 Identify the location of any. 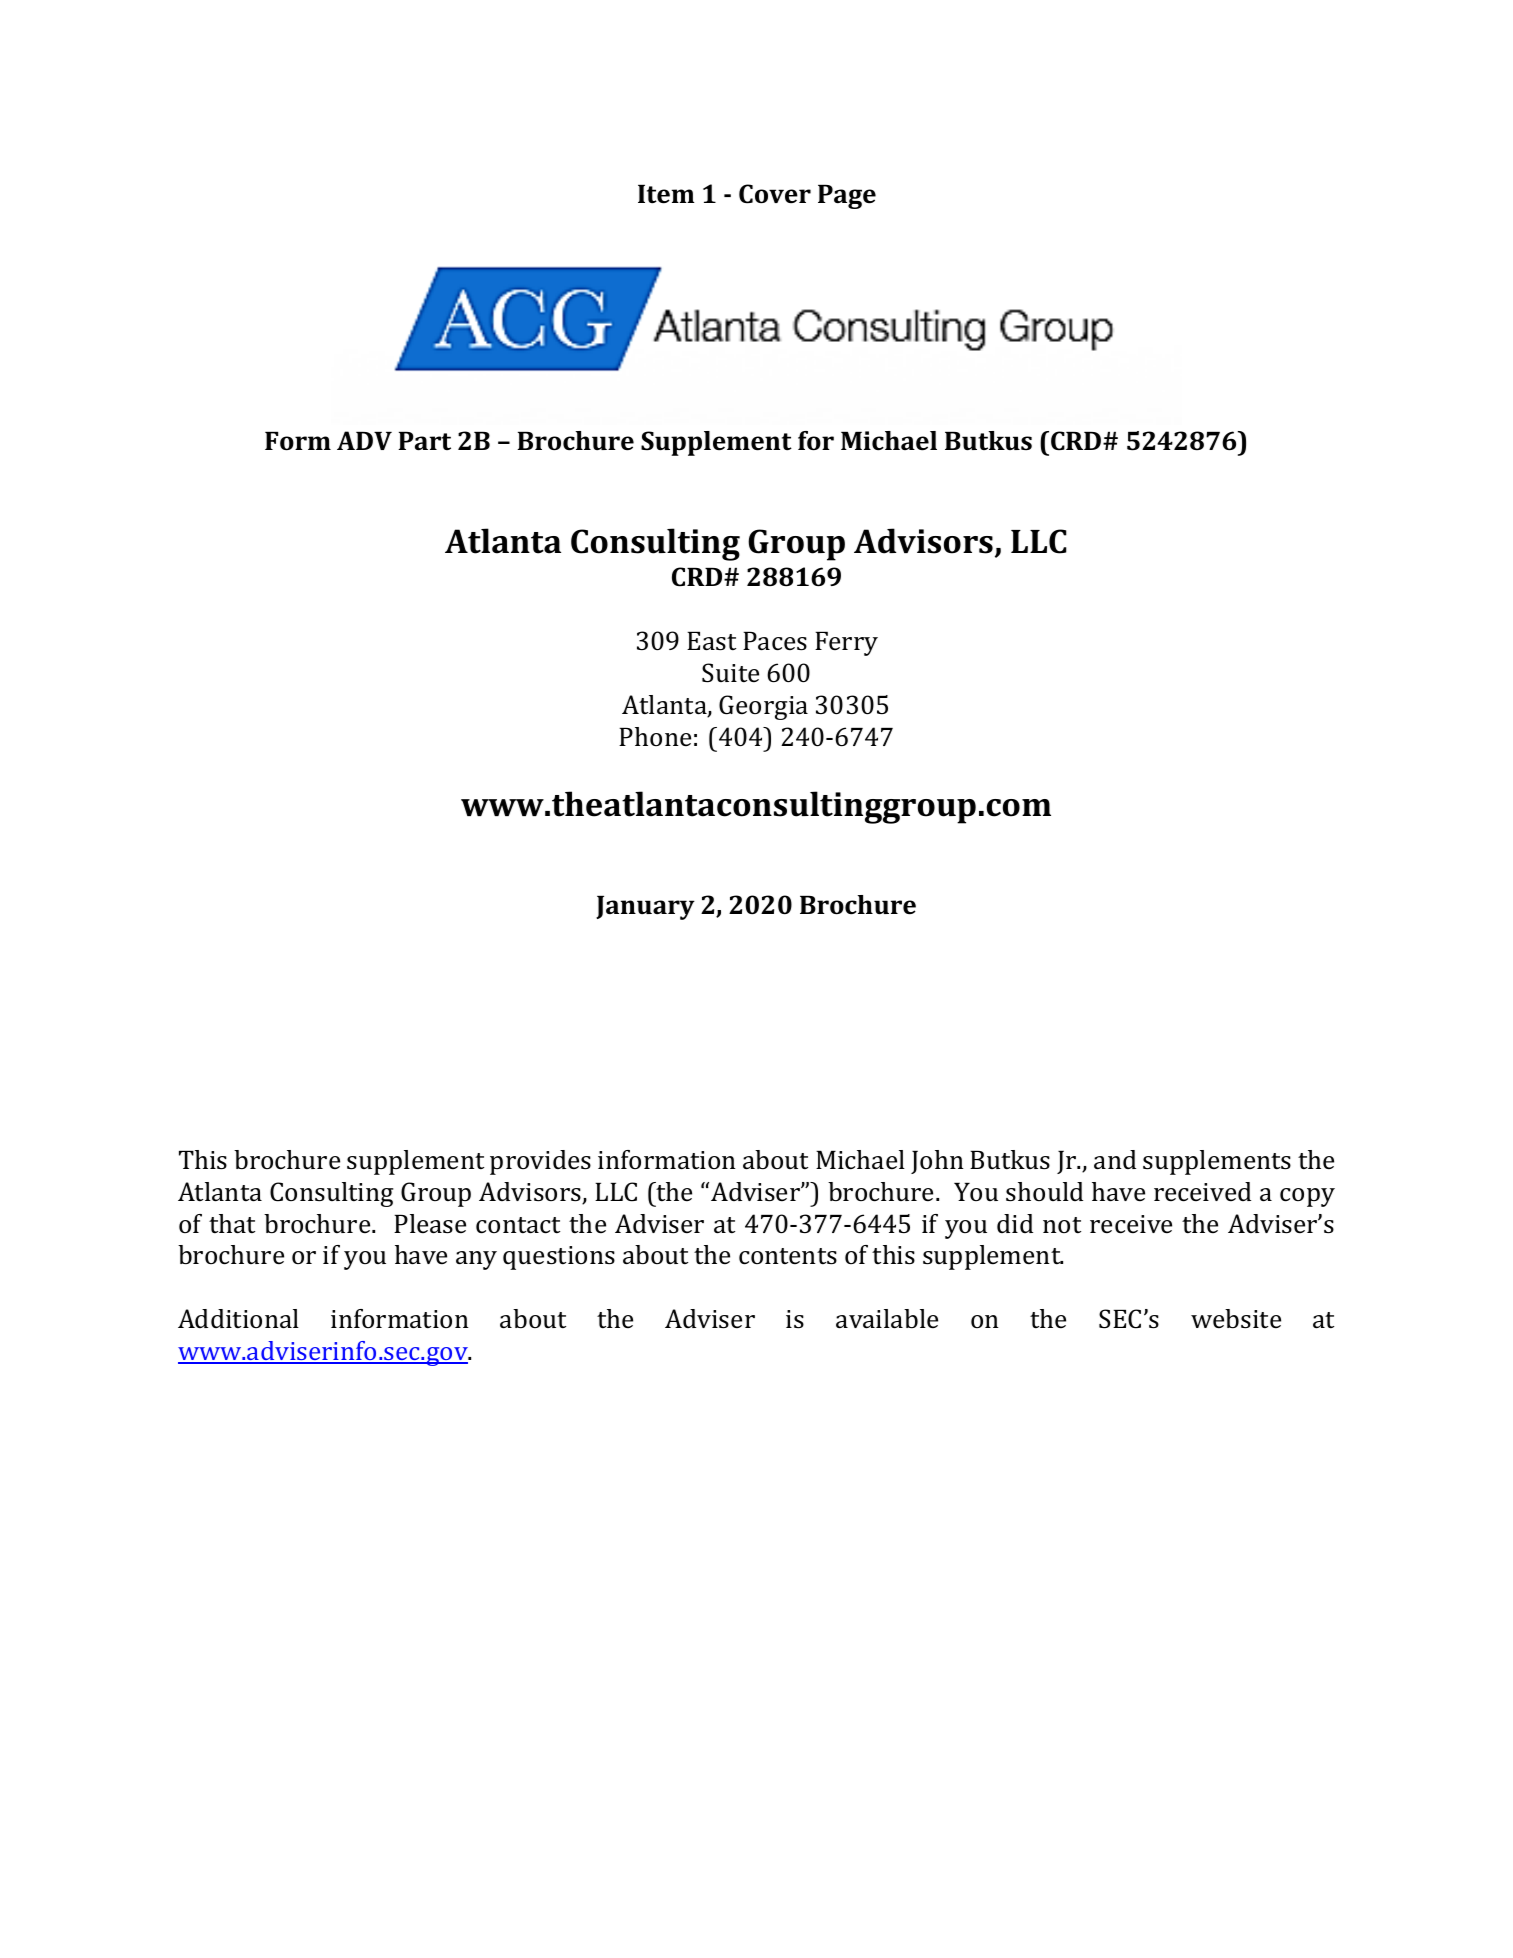
(476, 1260).
